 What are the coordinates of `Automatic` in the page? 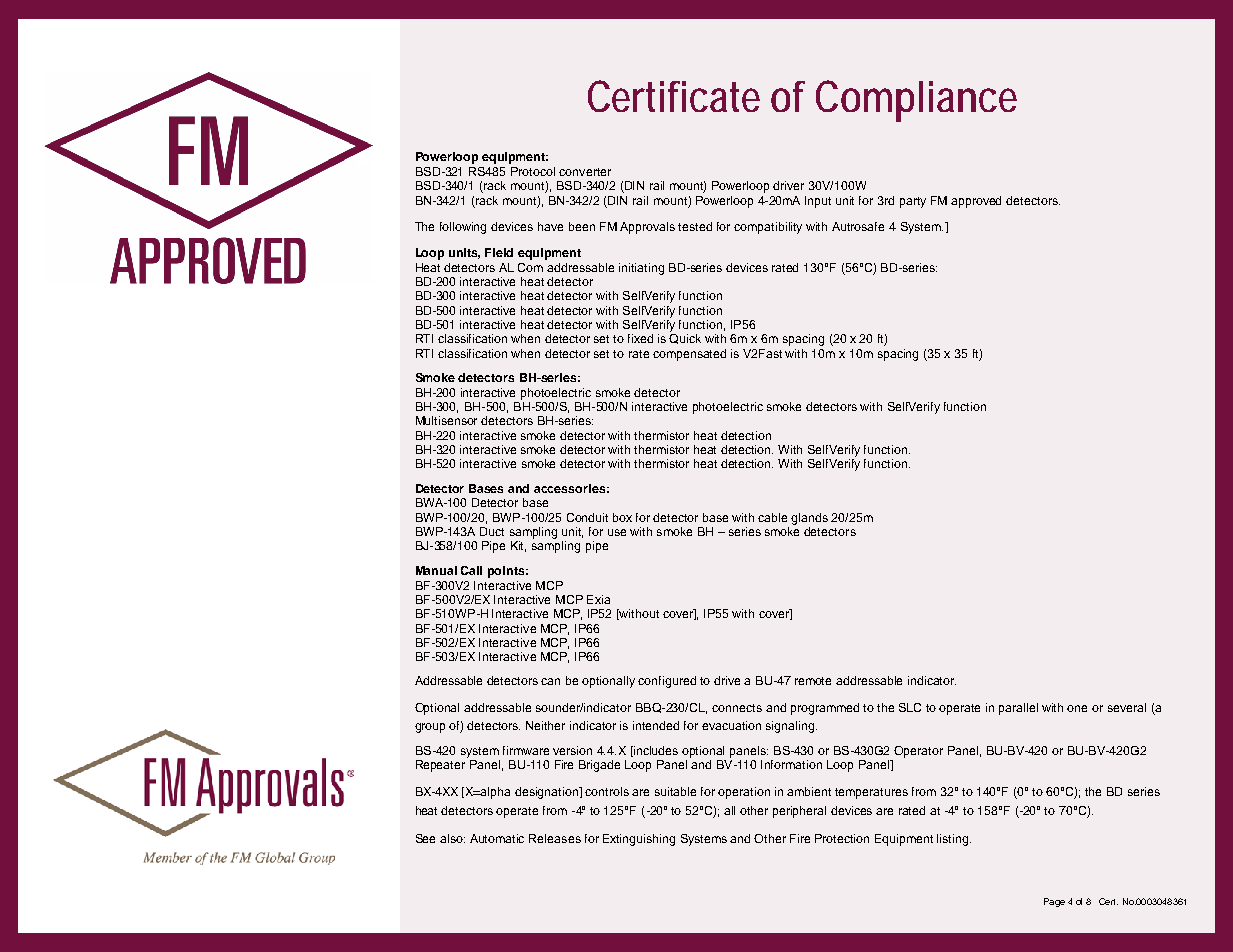 It's located at (497, 838).
